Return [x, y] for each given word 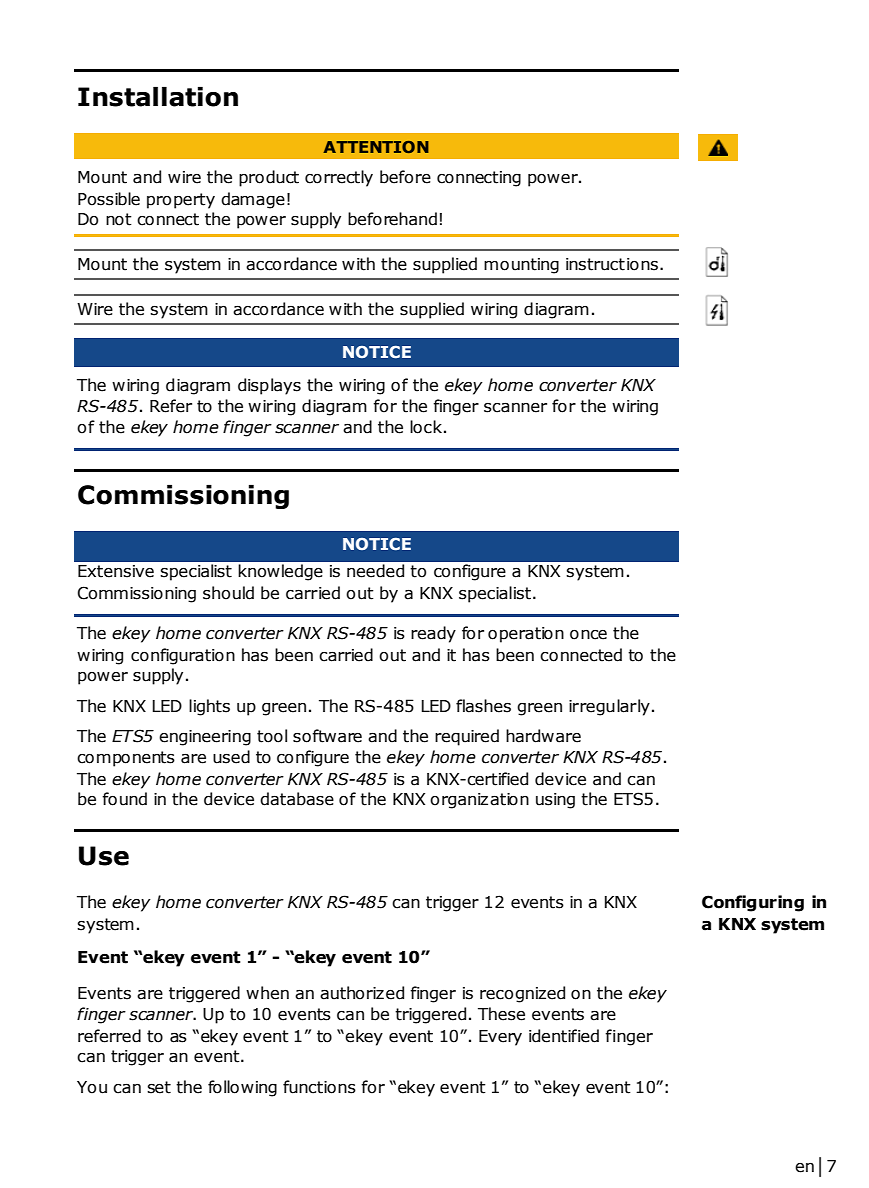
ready [433, 634]
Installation [158, 97]
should [228, 593]
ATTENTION [376, 147]
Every [500, 1038]
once [588, 635]
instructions [612, 264]
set [159, 1087]
